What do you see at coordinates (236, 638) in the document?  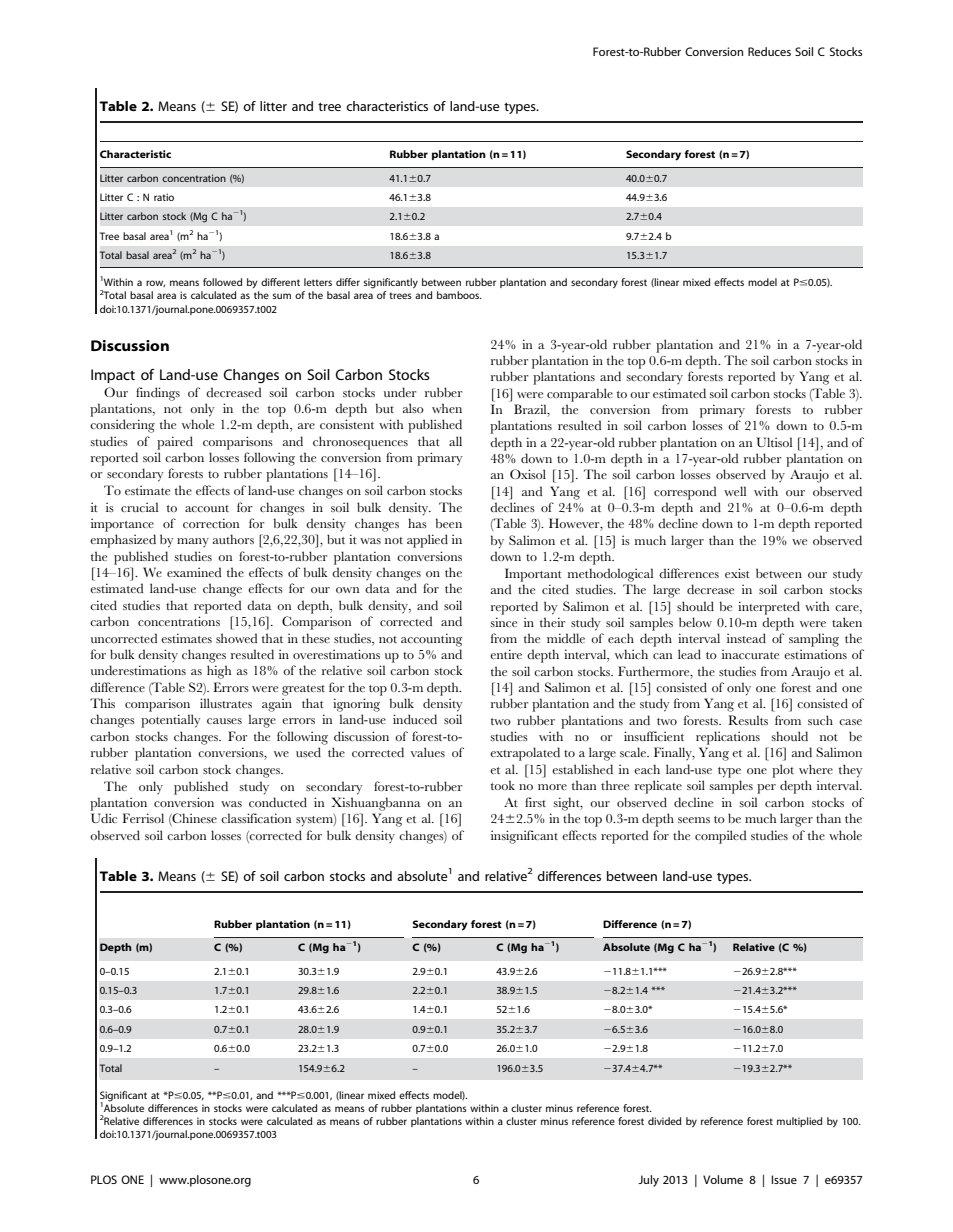 I see `showed` at bounding box center [236, 638].
